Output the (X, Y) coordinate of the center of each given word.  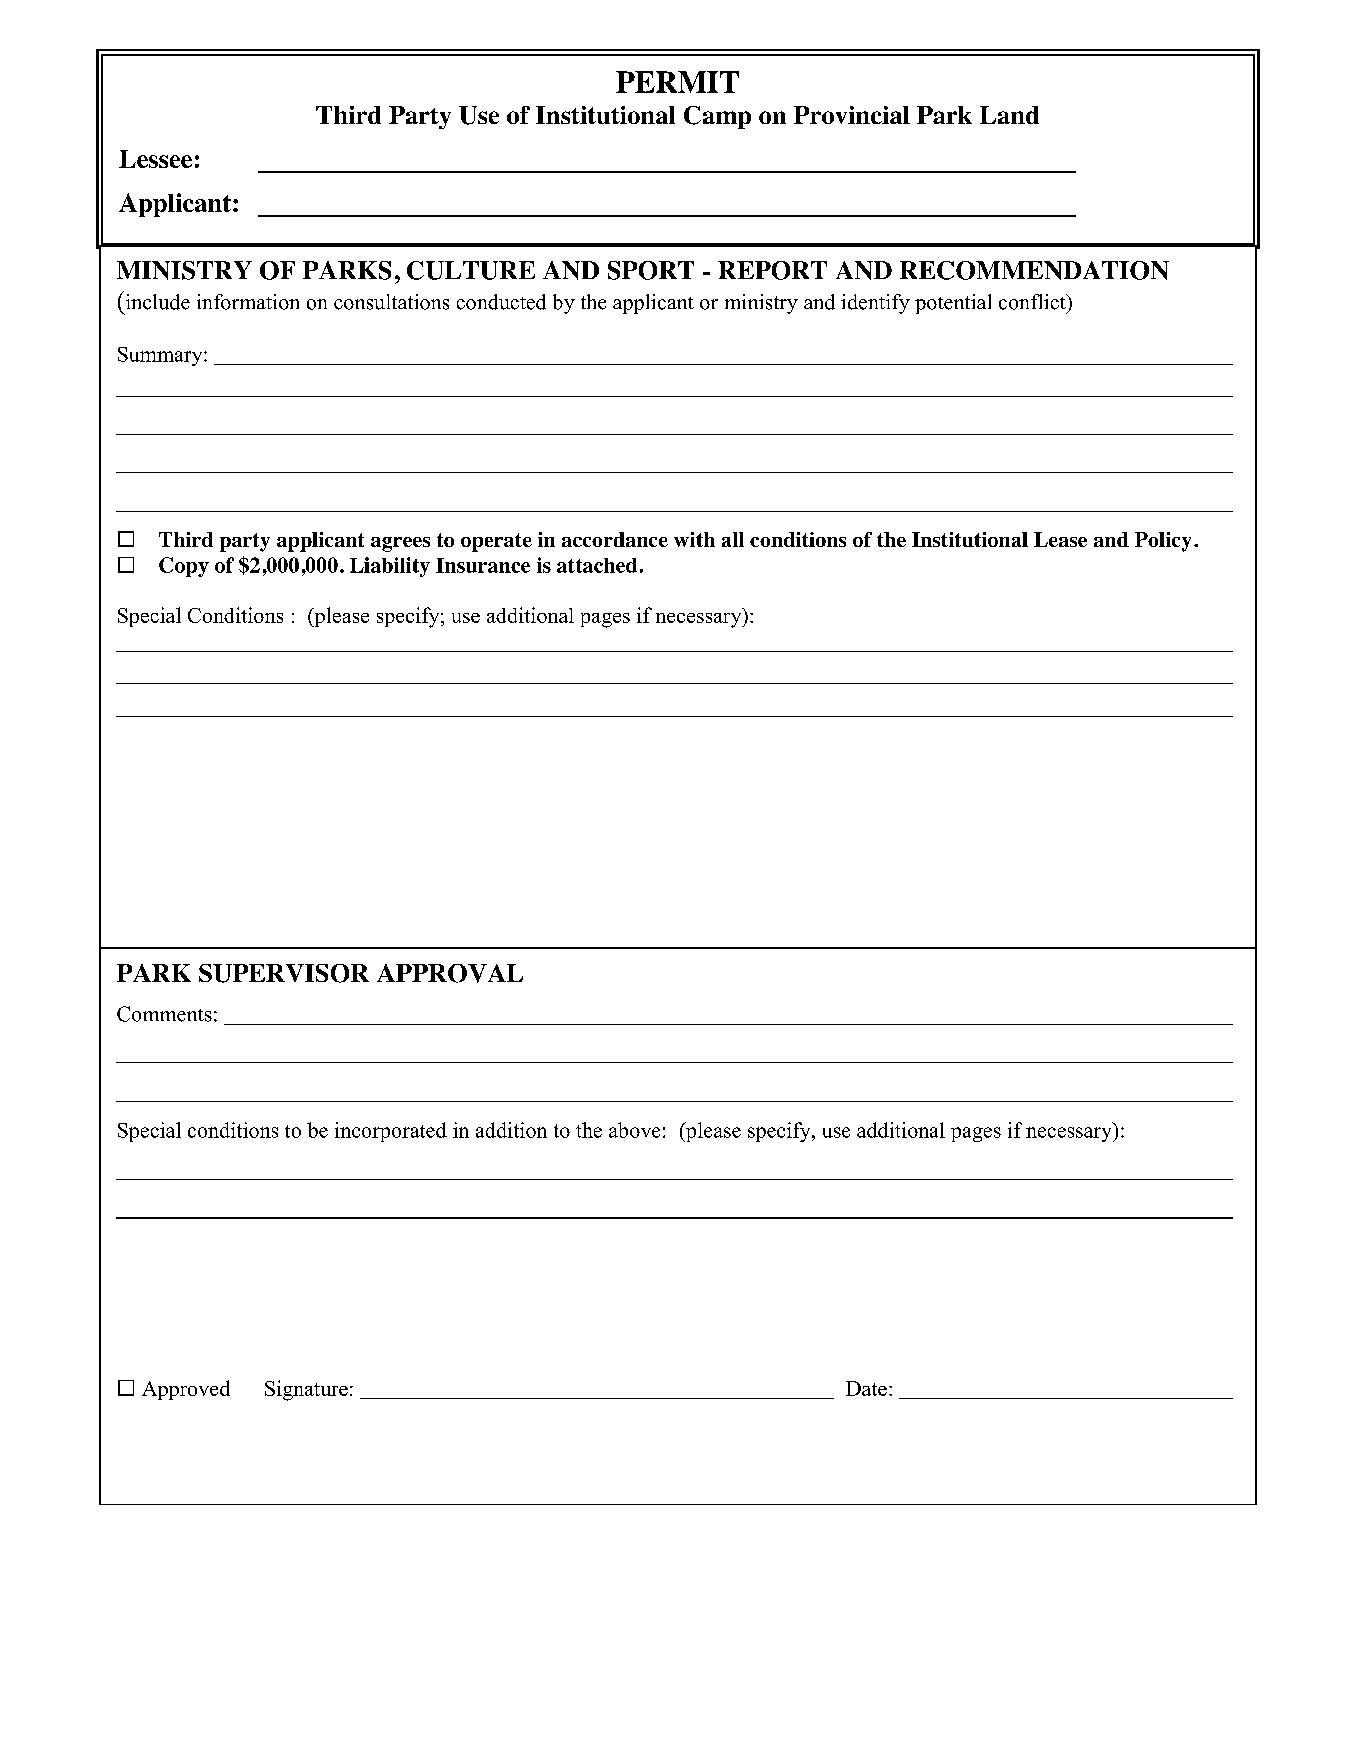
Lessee (155, 159)
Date (866, 1388)
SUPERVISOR (284, 973)
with (694, 539)
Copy (184, 567)
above (634, 1130)
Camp (717, 117)
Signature (306, 1390)
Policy (1163, 542)
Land (1009, 115)
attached (597, 565)
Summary (161, 356)
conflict (1033, 302)
